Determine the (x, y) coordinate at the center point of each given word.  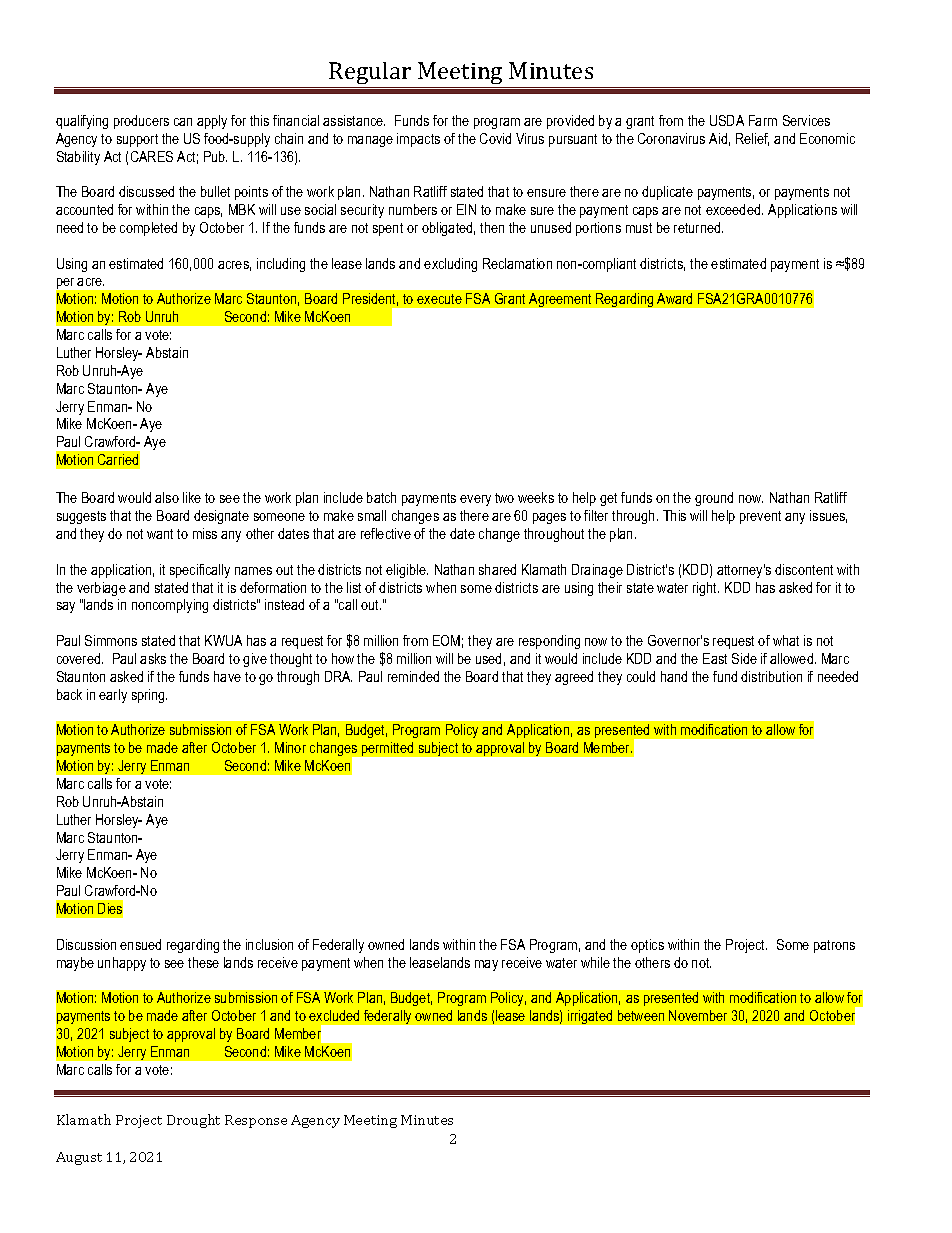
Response (256, 1121)
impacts (418, 140)
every (475, 500)
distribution (771, 676)
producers (141, 122)
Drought (193, 1121)
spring (149, 696)
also (167, 497)
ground (714, 499)
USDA (727, 120)
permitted (387, 749)
